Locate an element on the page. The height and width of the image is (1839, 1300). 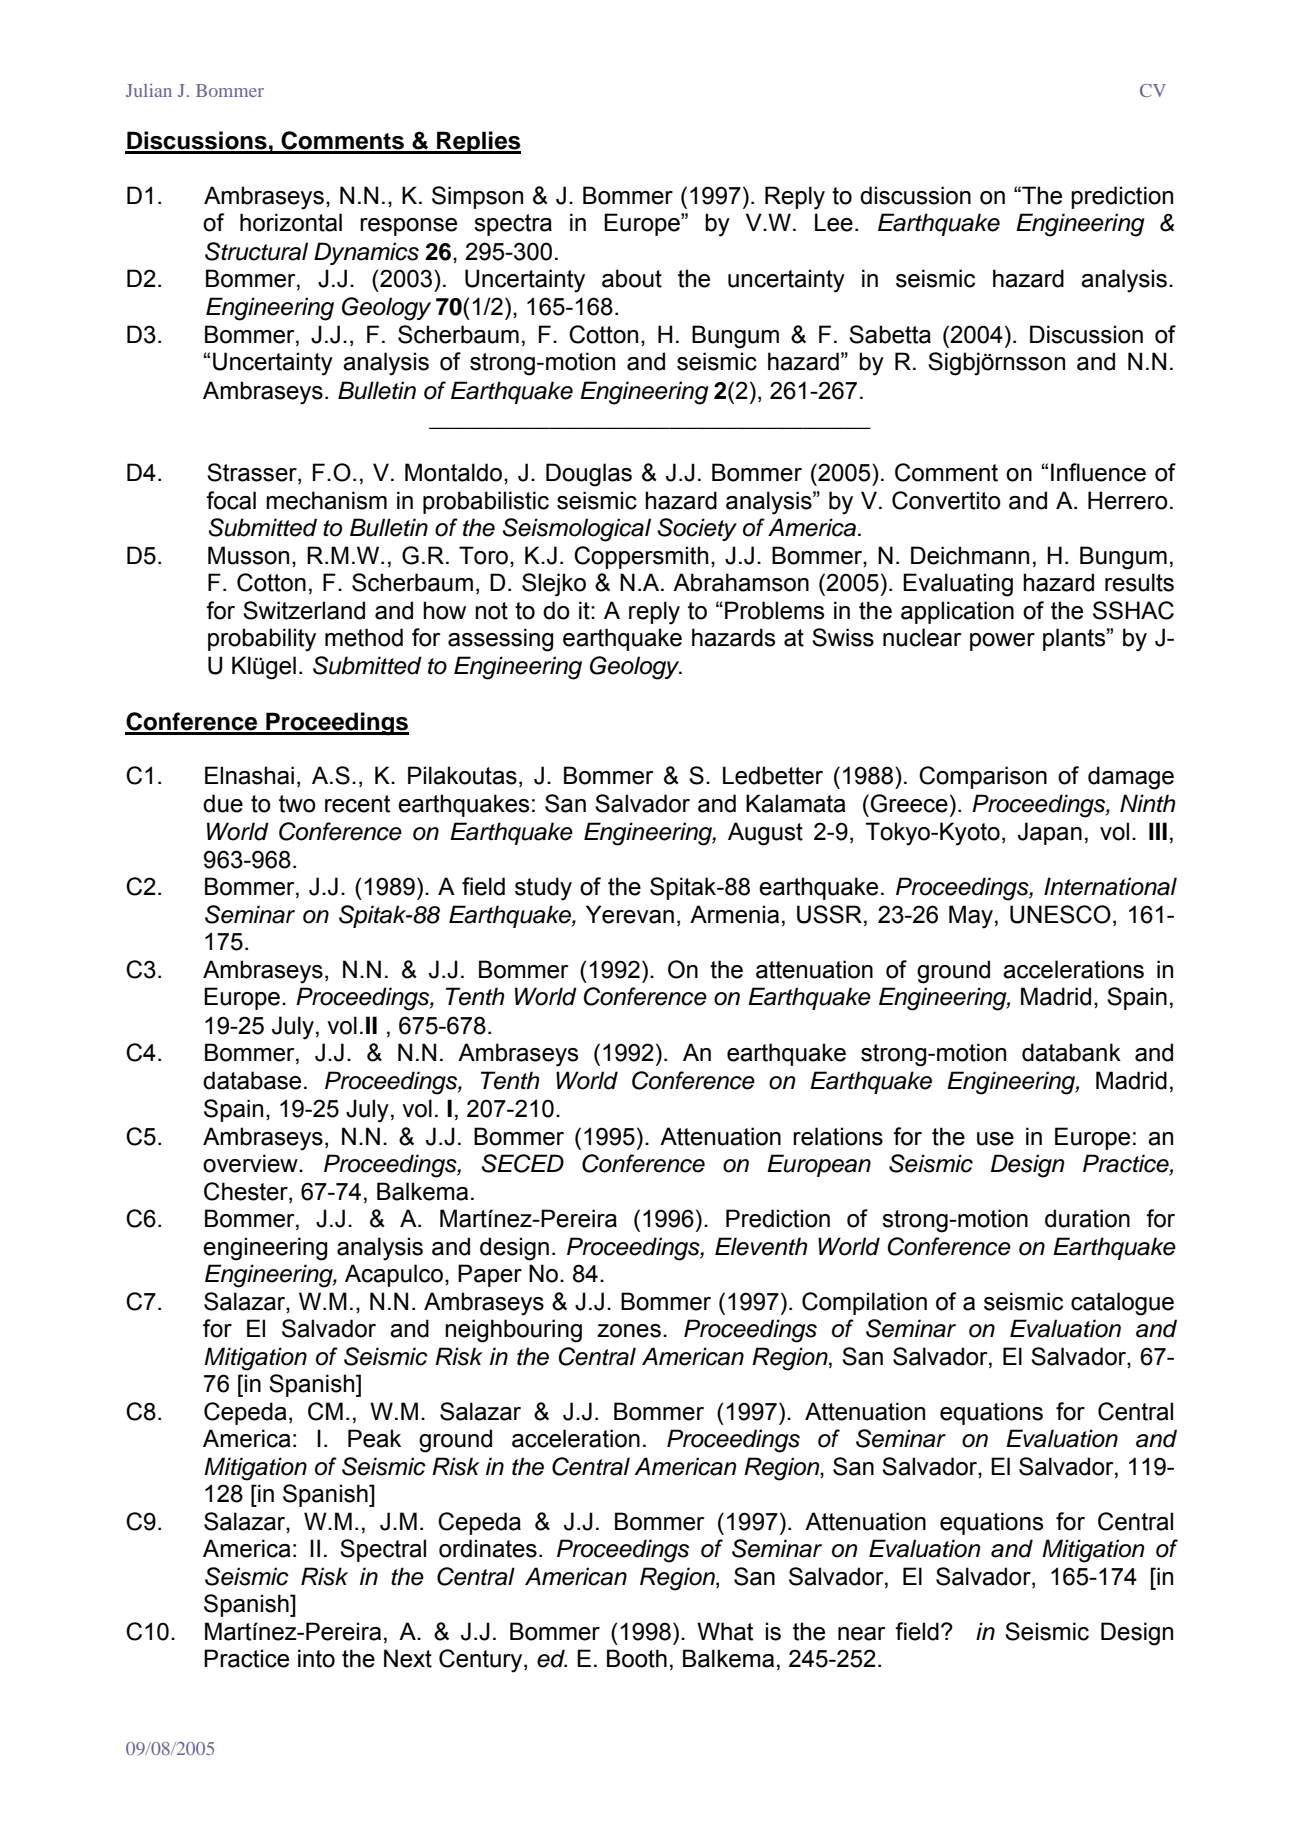
use is located at coordinates (995, 1139).
